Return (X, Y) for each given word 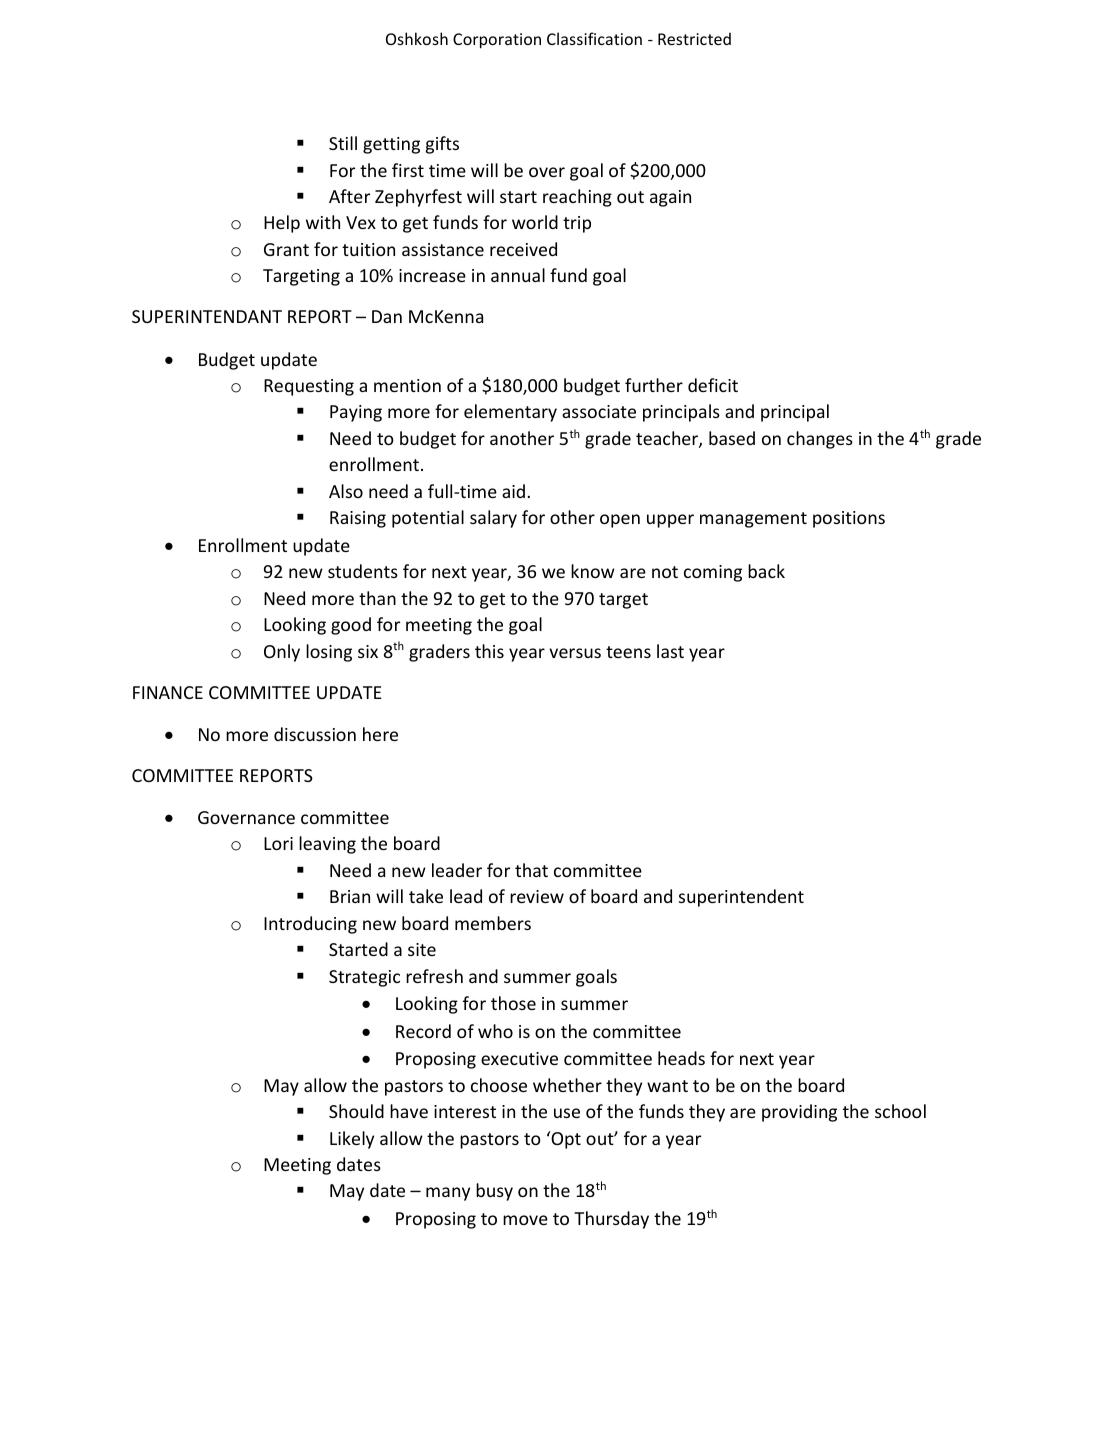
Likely (352, 1140)
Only (282, 653)
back (766, 571)
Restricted (694, 38)
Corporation (497, 41)
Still (343, 143)
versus (575, 653)
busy (494, 1192)
